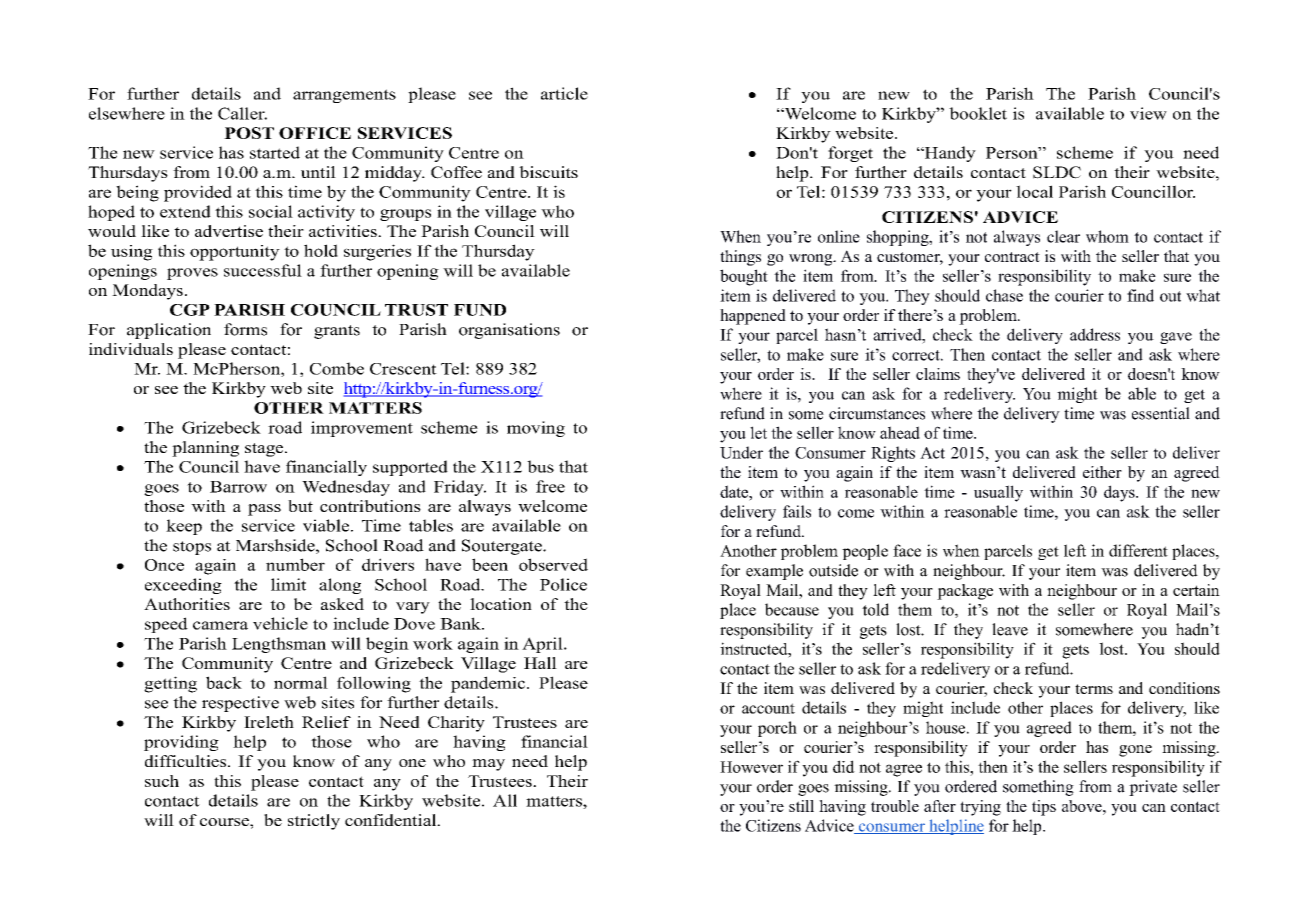  What do you see at coordinates (1148, 113) in the document?
I see `view` at bounding box center [1148, 113].
